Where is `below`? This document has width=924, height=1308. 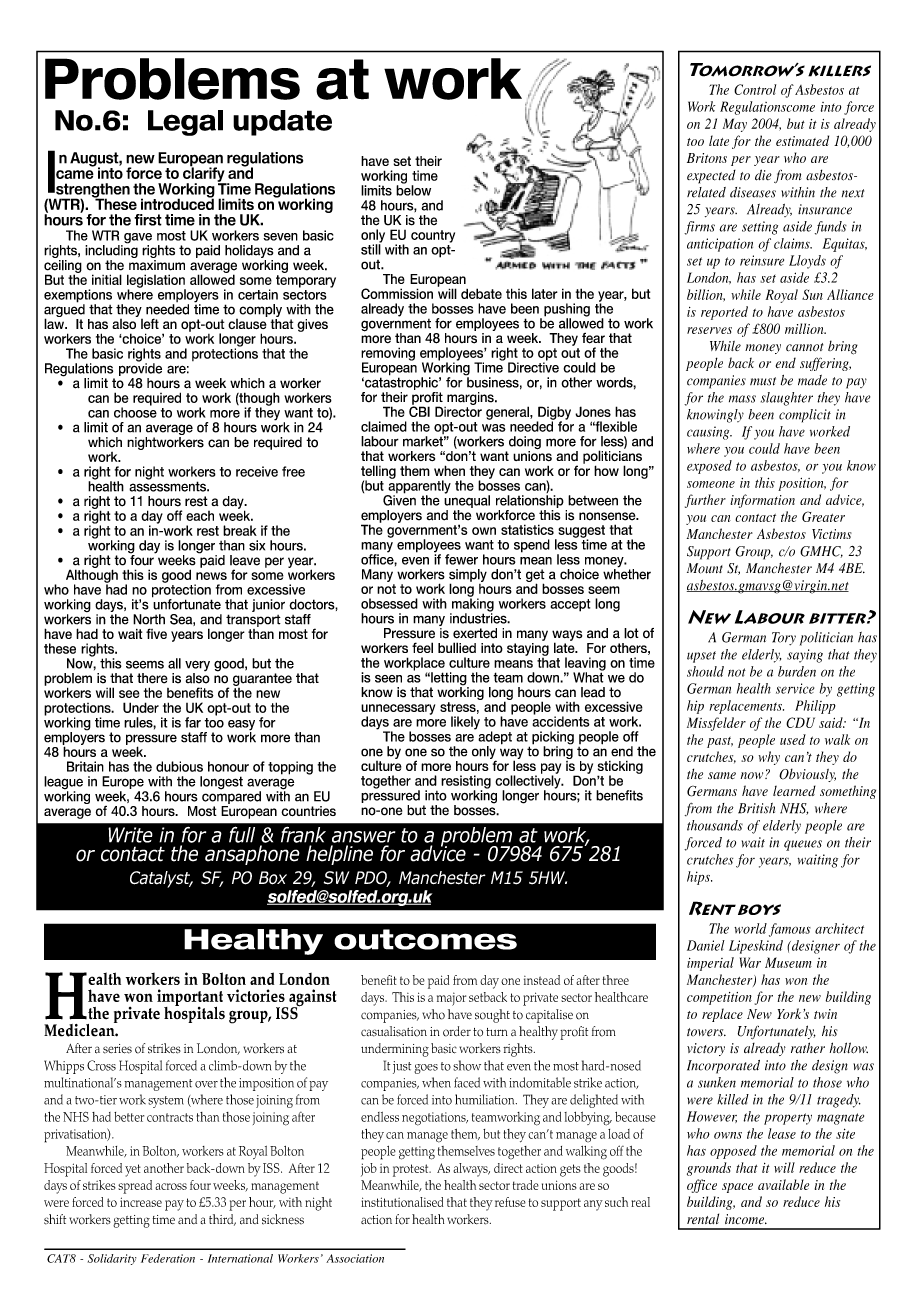 below is located at coordinates (413, 189).
